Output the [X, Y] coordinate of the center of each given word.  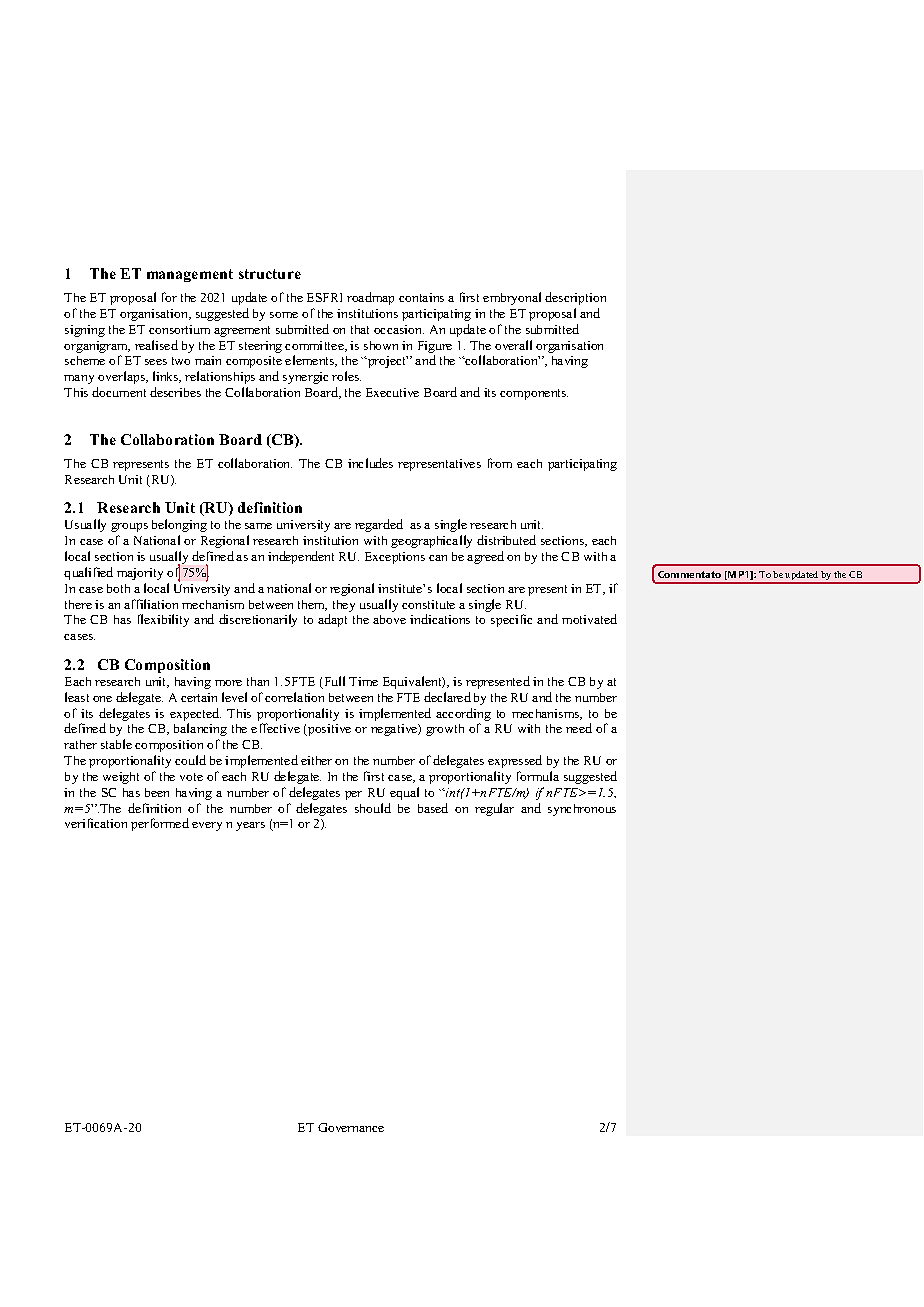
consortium [179, 329]
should [373, 808]
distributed [506, 540]
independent [301, 557]
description [575, 298]
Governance [351, 1127]
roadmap [370, 298]
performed [160, 824]
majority [140, 574]
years [250, 826]
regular [494, 809]
